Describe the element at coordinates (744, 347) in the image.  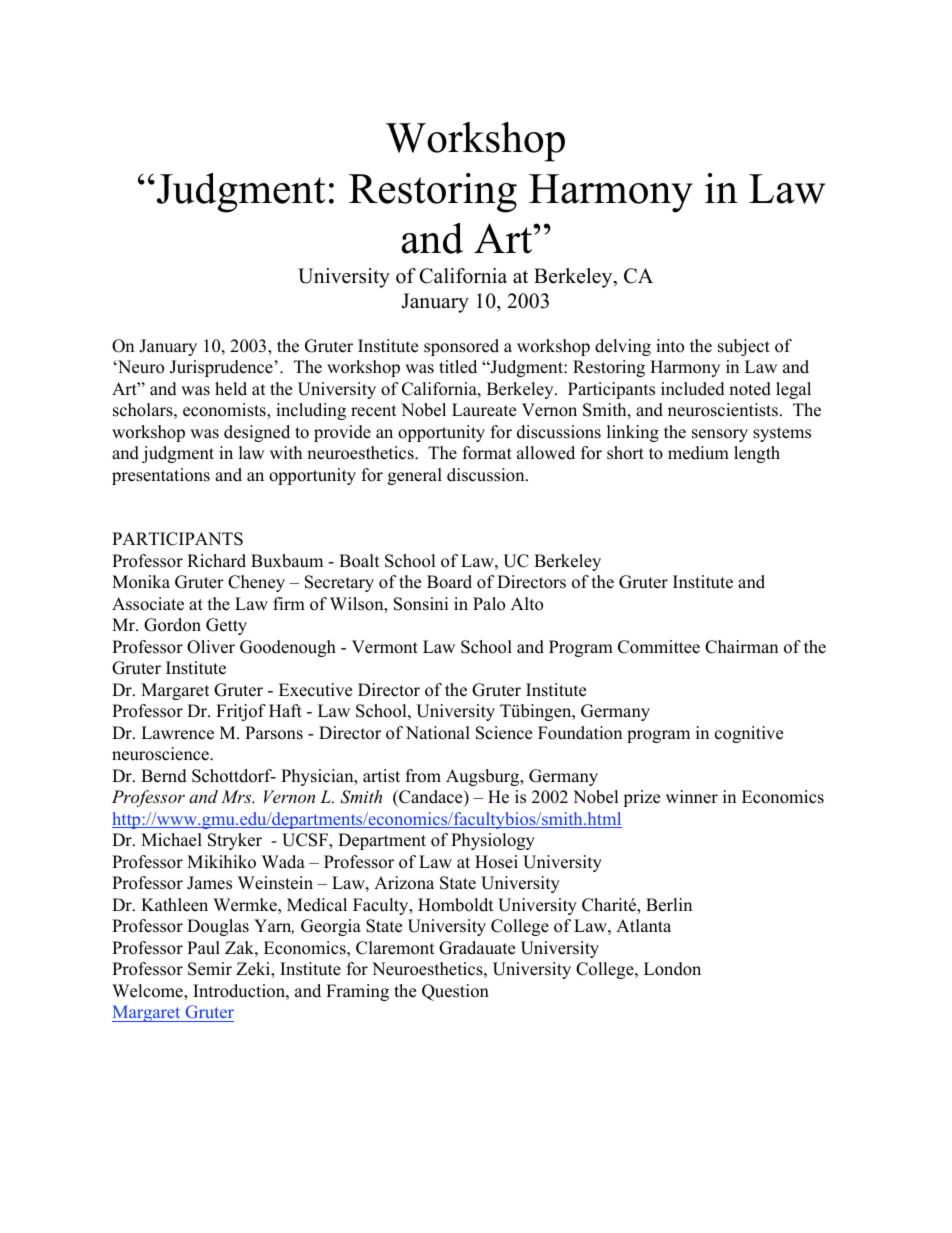
I see `subject` at that location.
